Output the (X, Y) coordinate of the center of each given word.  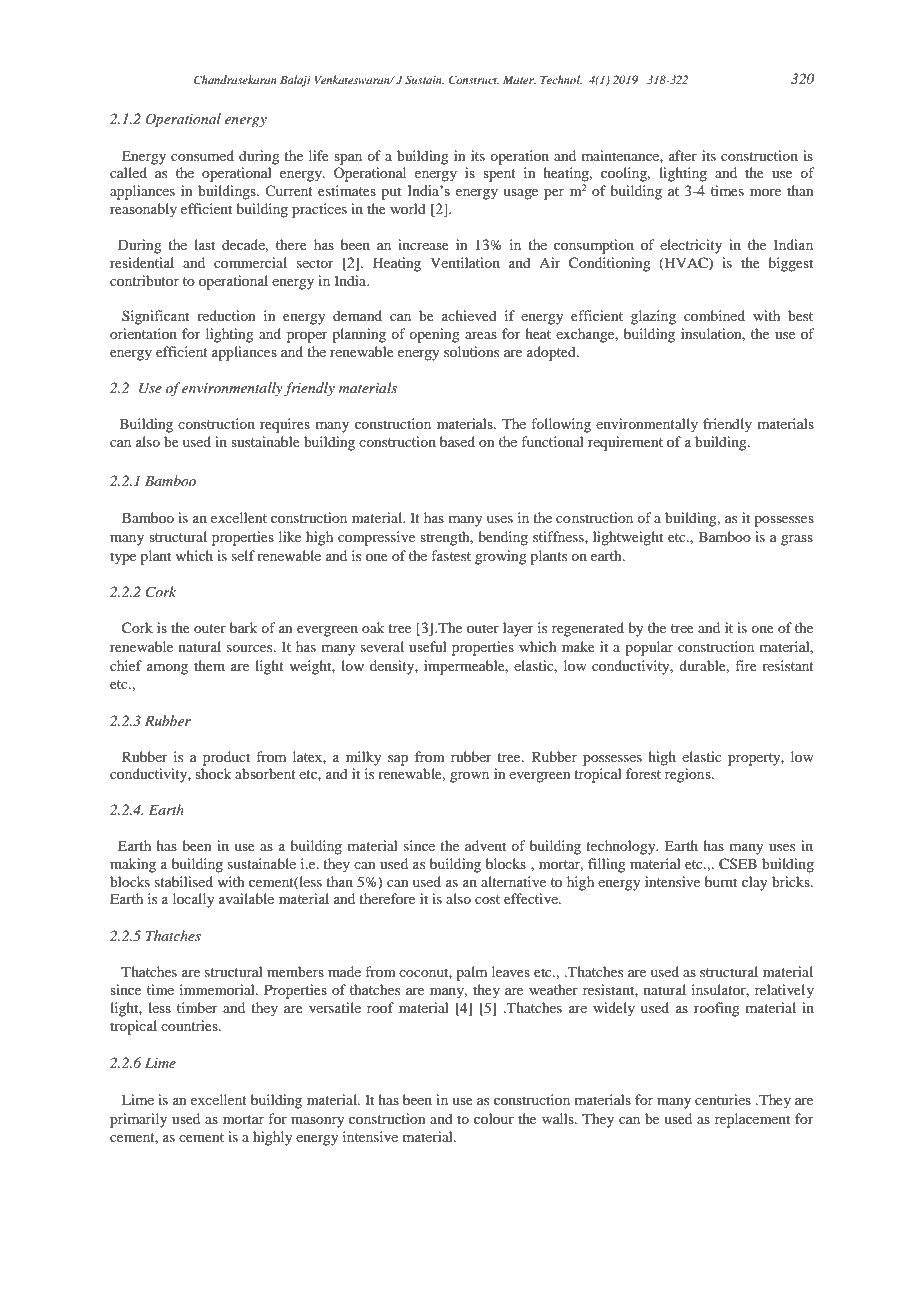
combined (714, 315)
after (683, 155)
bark (243, 627)
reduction (226, 315)
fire (746, 665)
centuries (723, 1099)
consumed (202, 155)
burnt (721, 881)
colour (494, 1118)
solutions (471, 351)
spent (499, 175)
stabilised (184, 881)
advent (485, 845)
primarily (138, 1120)
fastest (451, 555)
